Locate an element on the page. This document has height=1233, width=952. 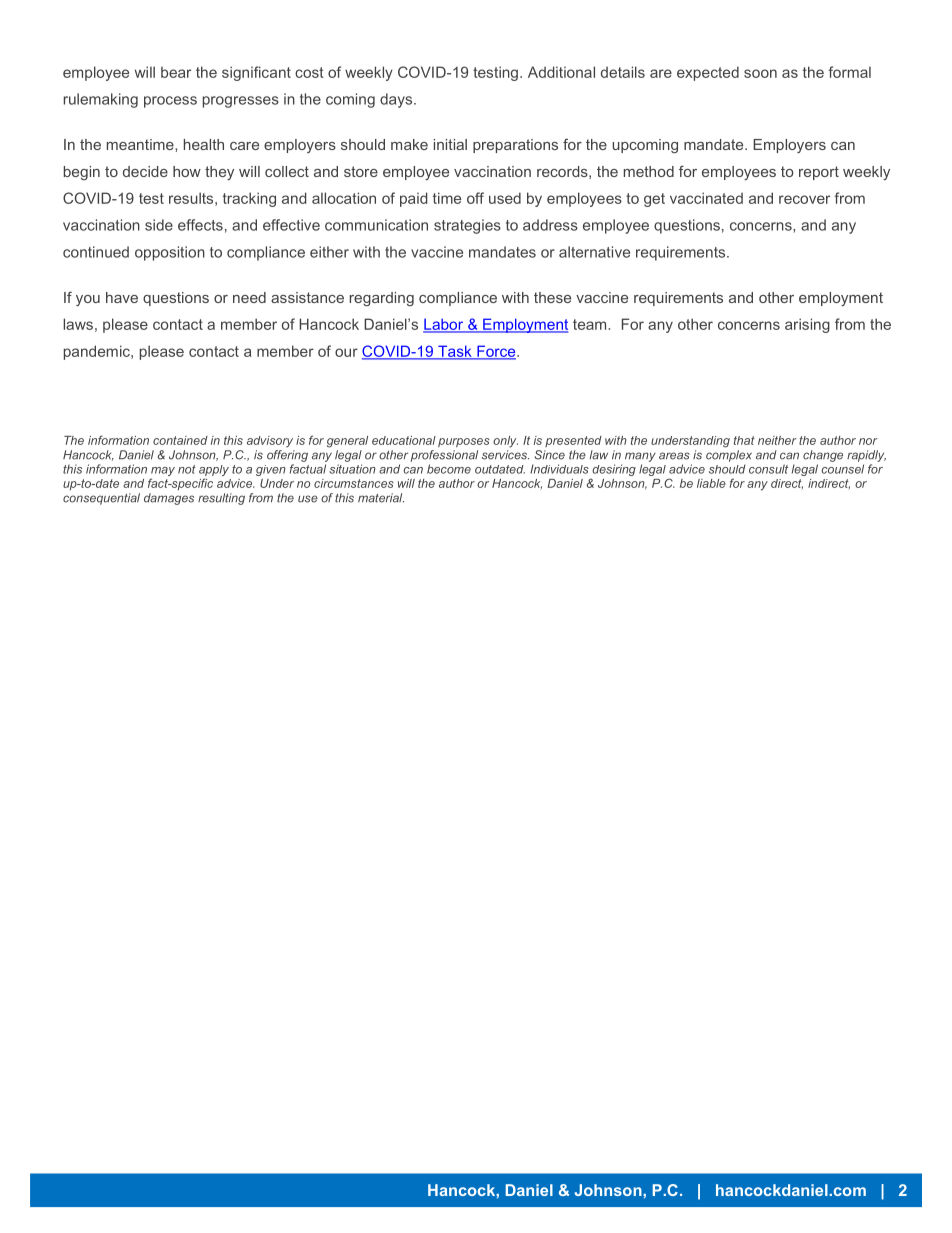
Task is located at coordinates (455, 352).
